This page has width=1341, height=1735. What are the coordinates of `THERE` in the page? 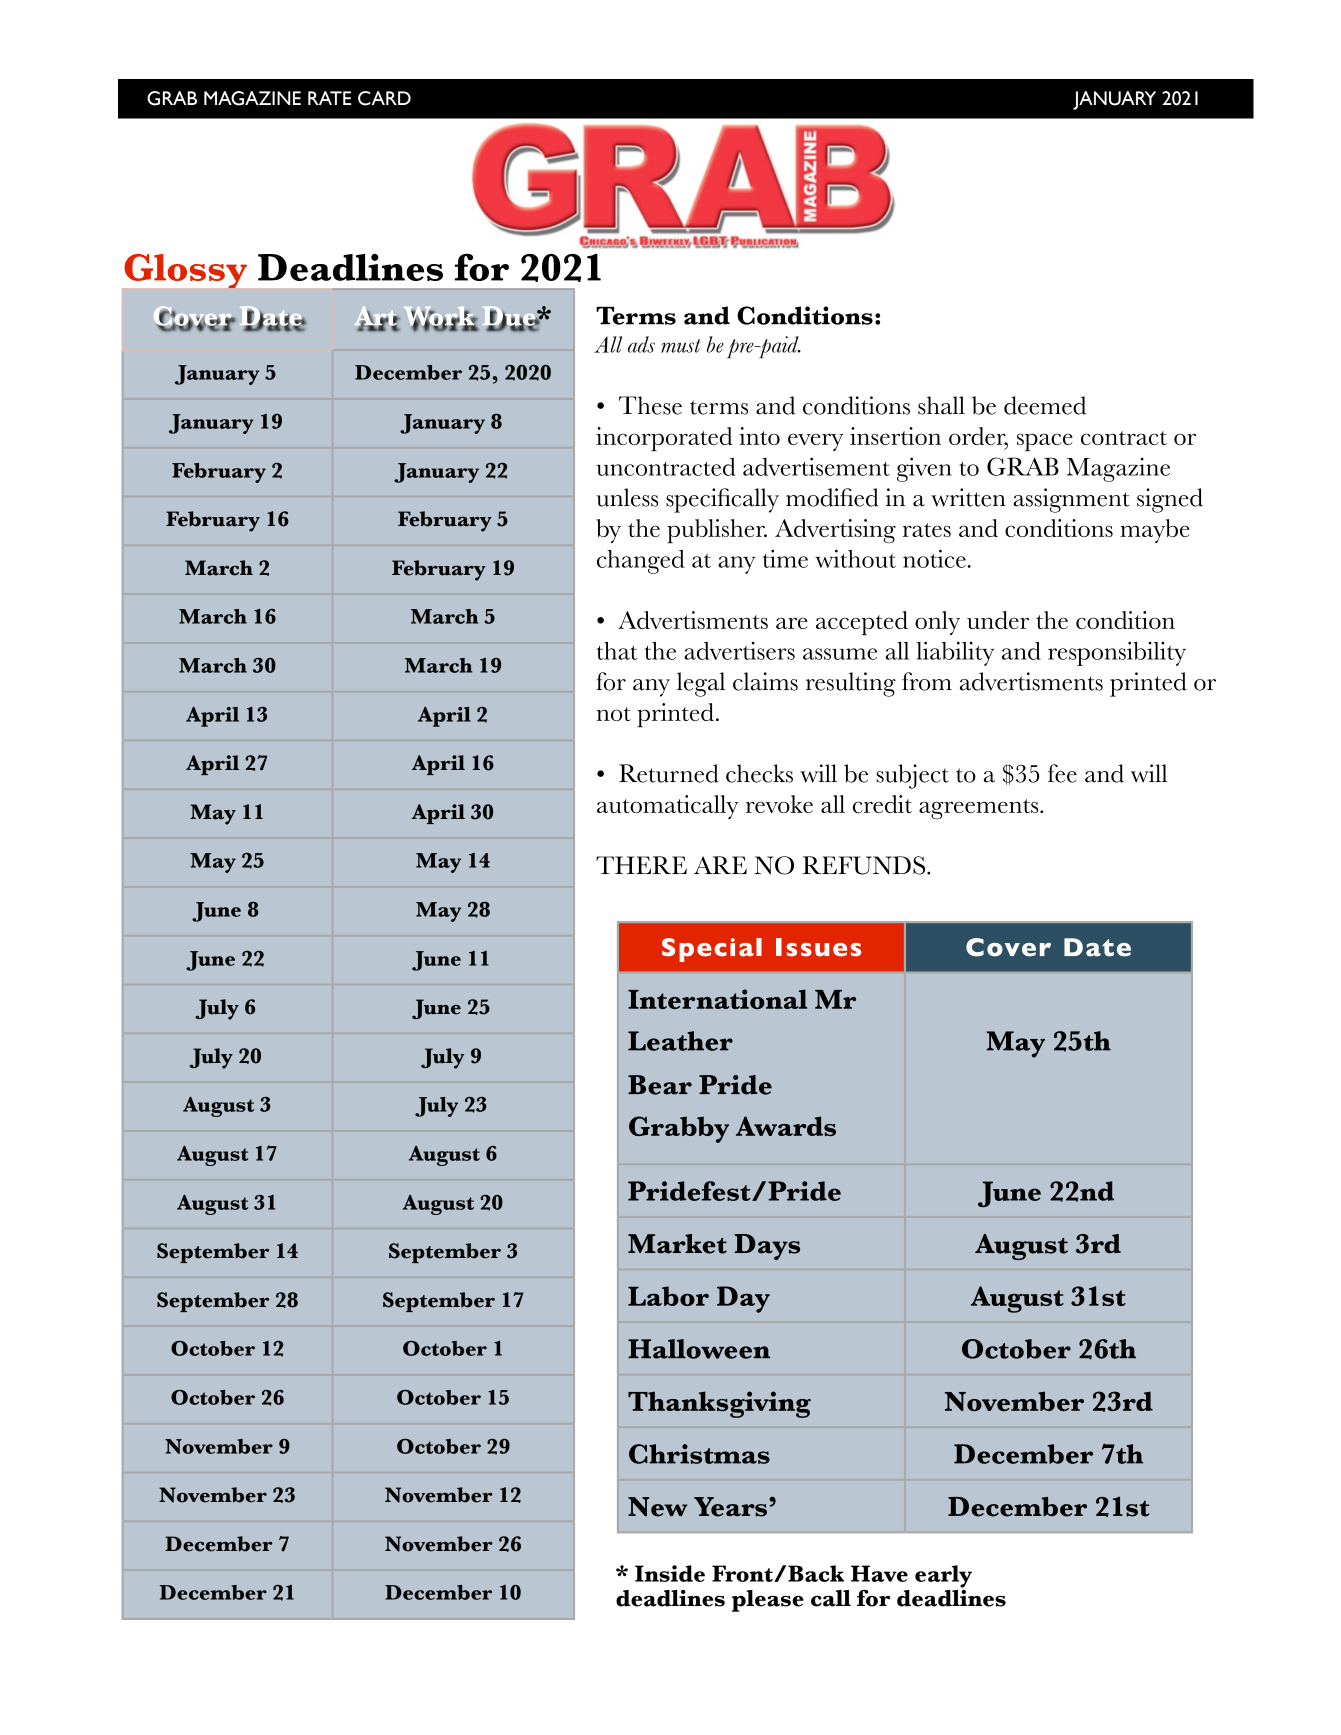 It's located at (641, 865).
